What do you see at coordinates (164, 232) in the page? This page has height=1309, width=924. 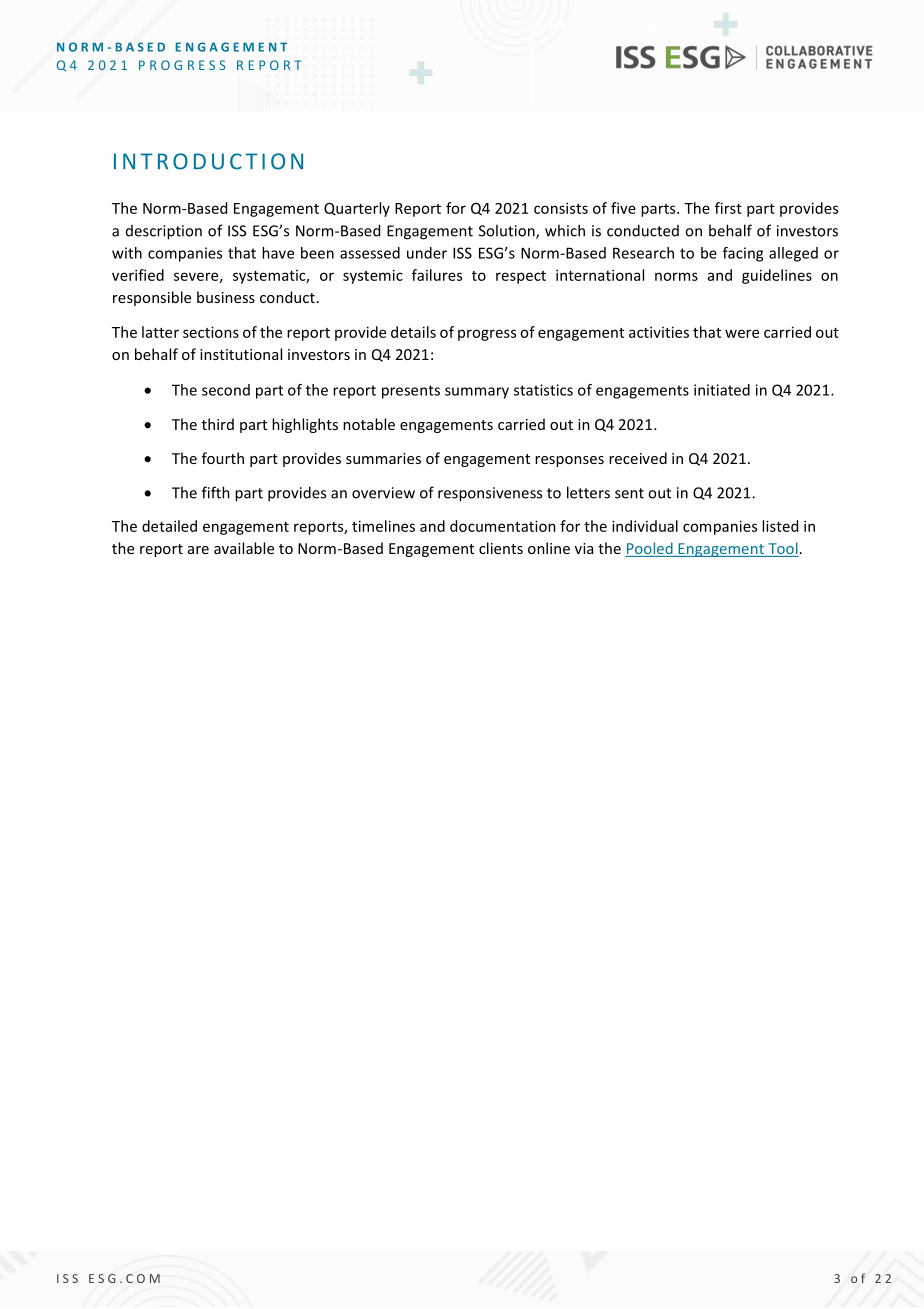 I see `description` at bounding box center [164, 232].
